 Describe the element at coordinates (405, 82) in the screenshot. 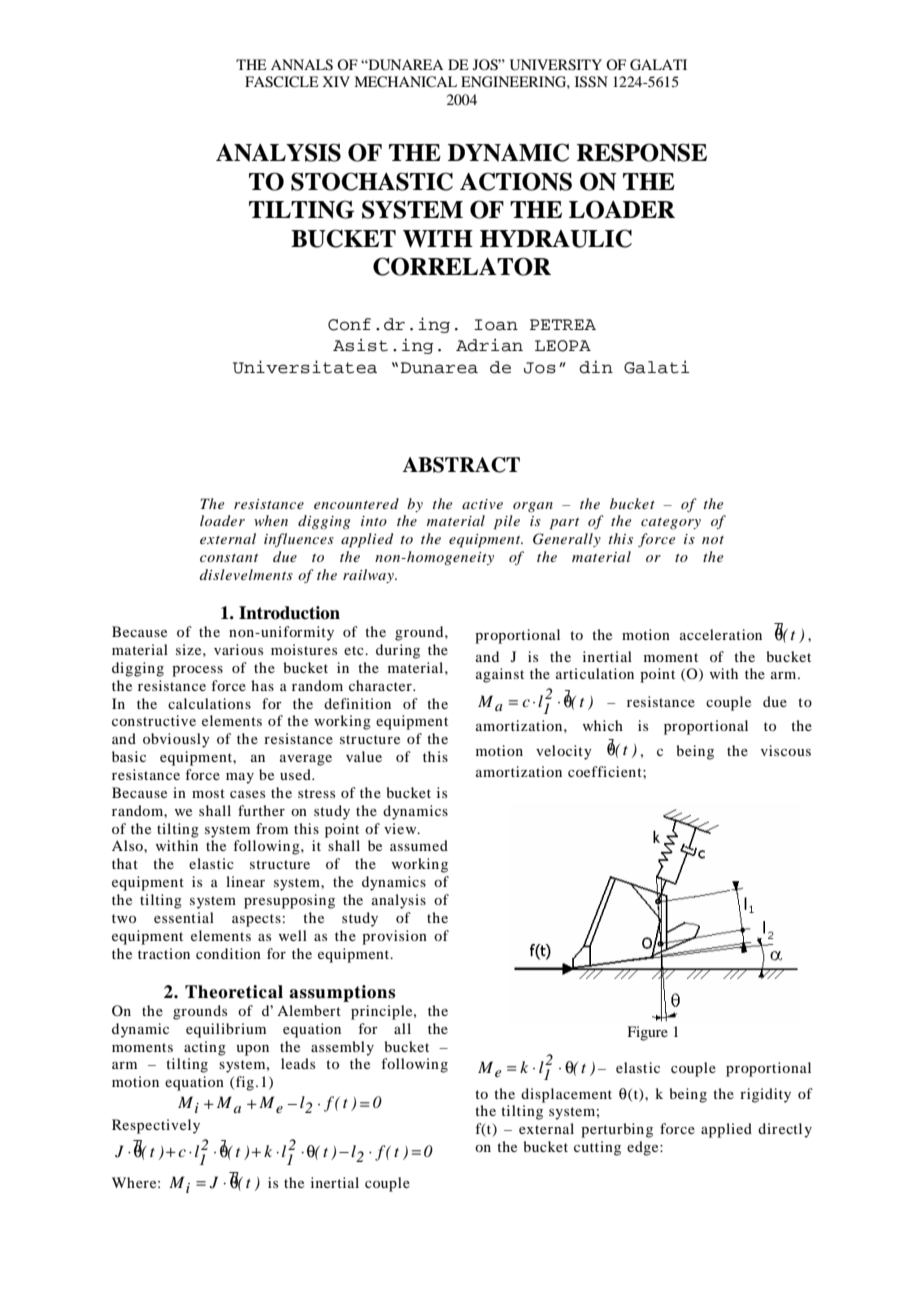

I see `MECHANICAL` at that location.
